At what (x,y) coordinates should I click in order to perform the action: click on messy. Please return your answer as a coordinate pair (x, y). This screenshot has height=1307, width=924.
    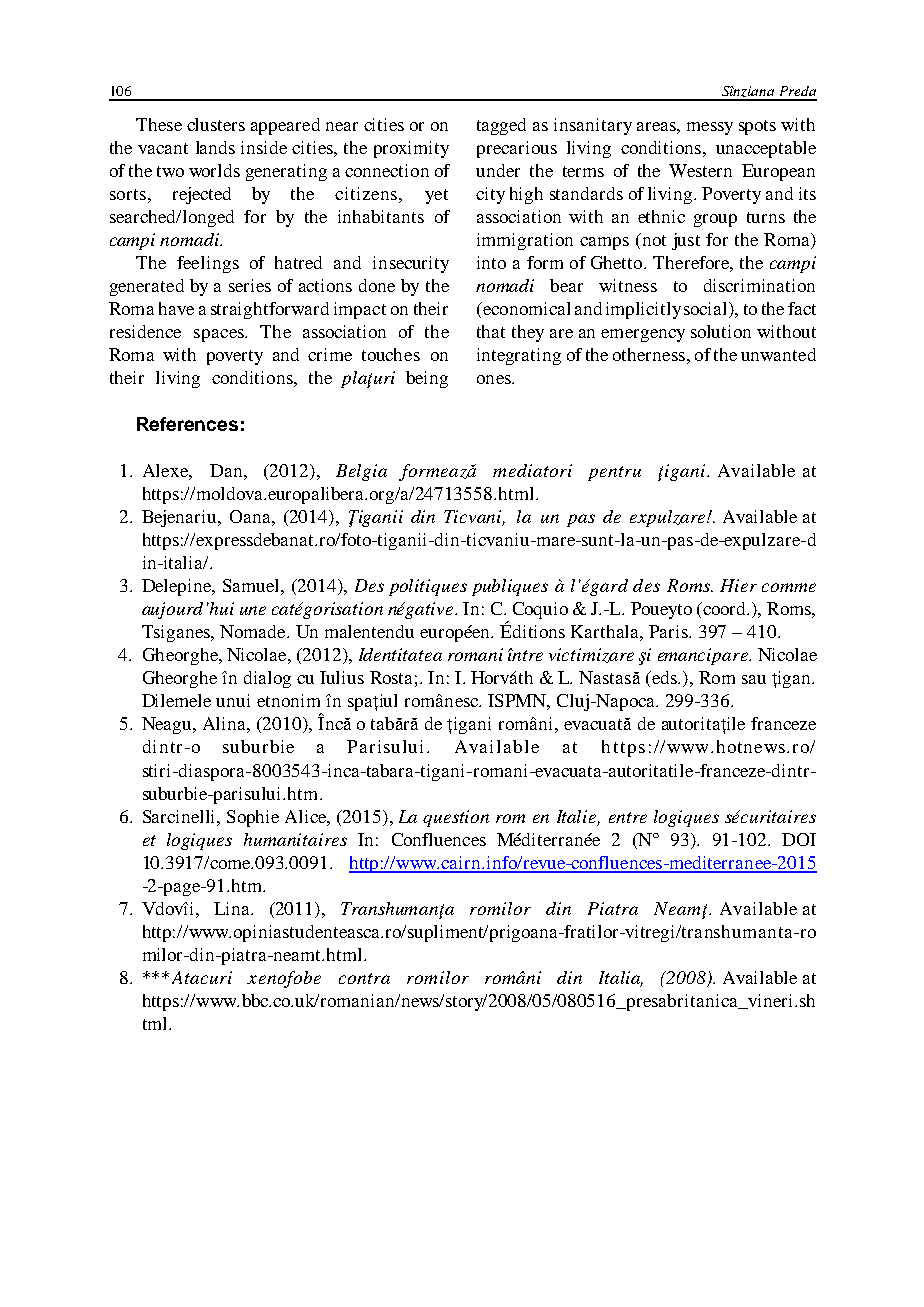
    Looking at the image, I should click on (710, 128).
